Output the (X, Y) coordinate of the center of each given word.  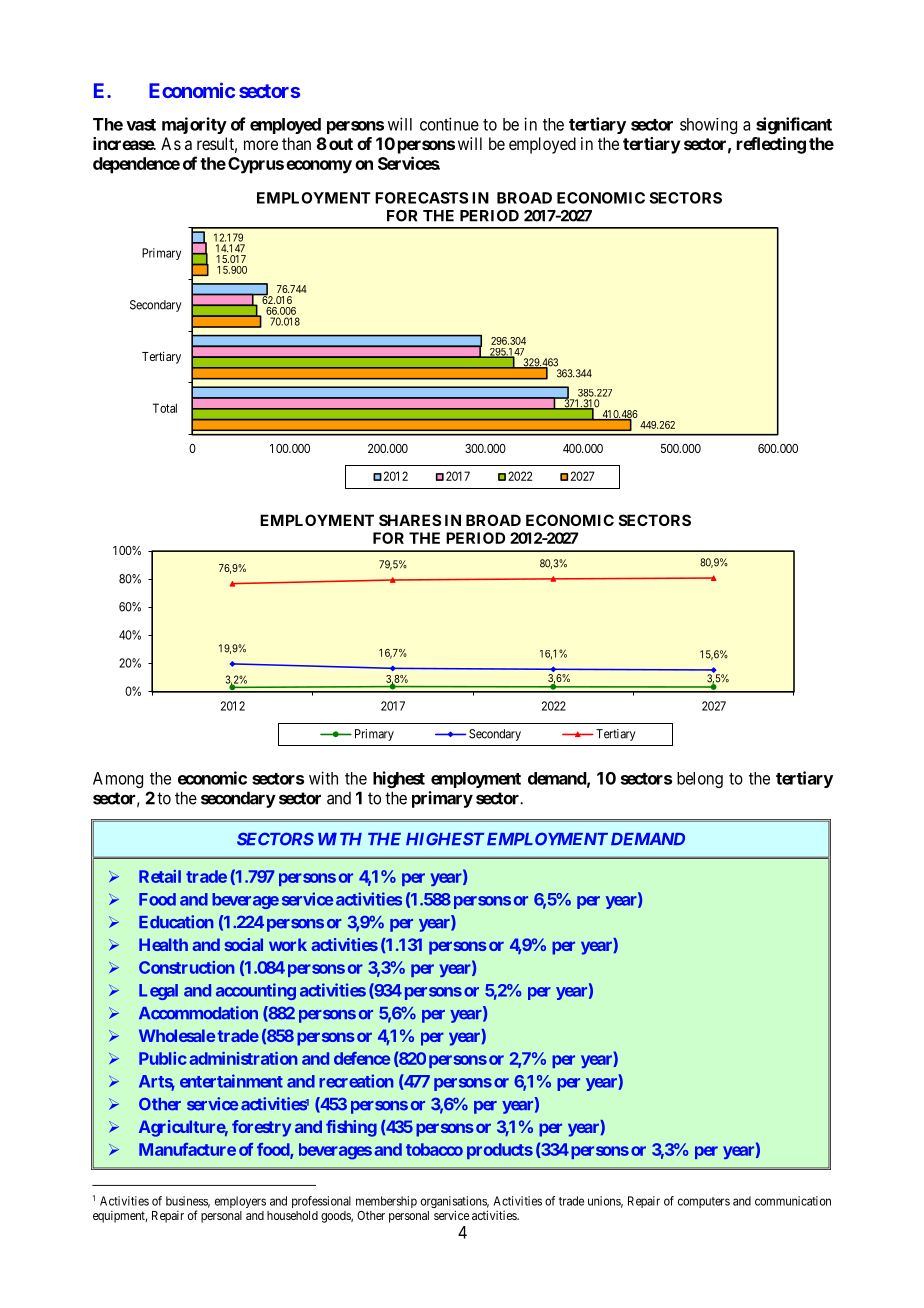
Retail (160, 876)
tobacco (434, 1149)
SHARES (410, 520)
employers (240, 1202)
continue (449, 124)
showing (708, 126)
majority (194, 125)
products (500, 1151)
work (288, 944)
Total (165, 408)
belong (700, 780)
